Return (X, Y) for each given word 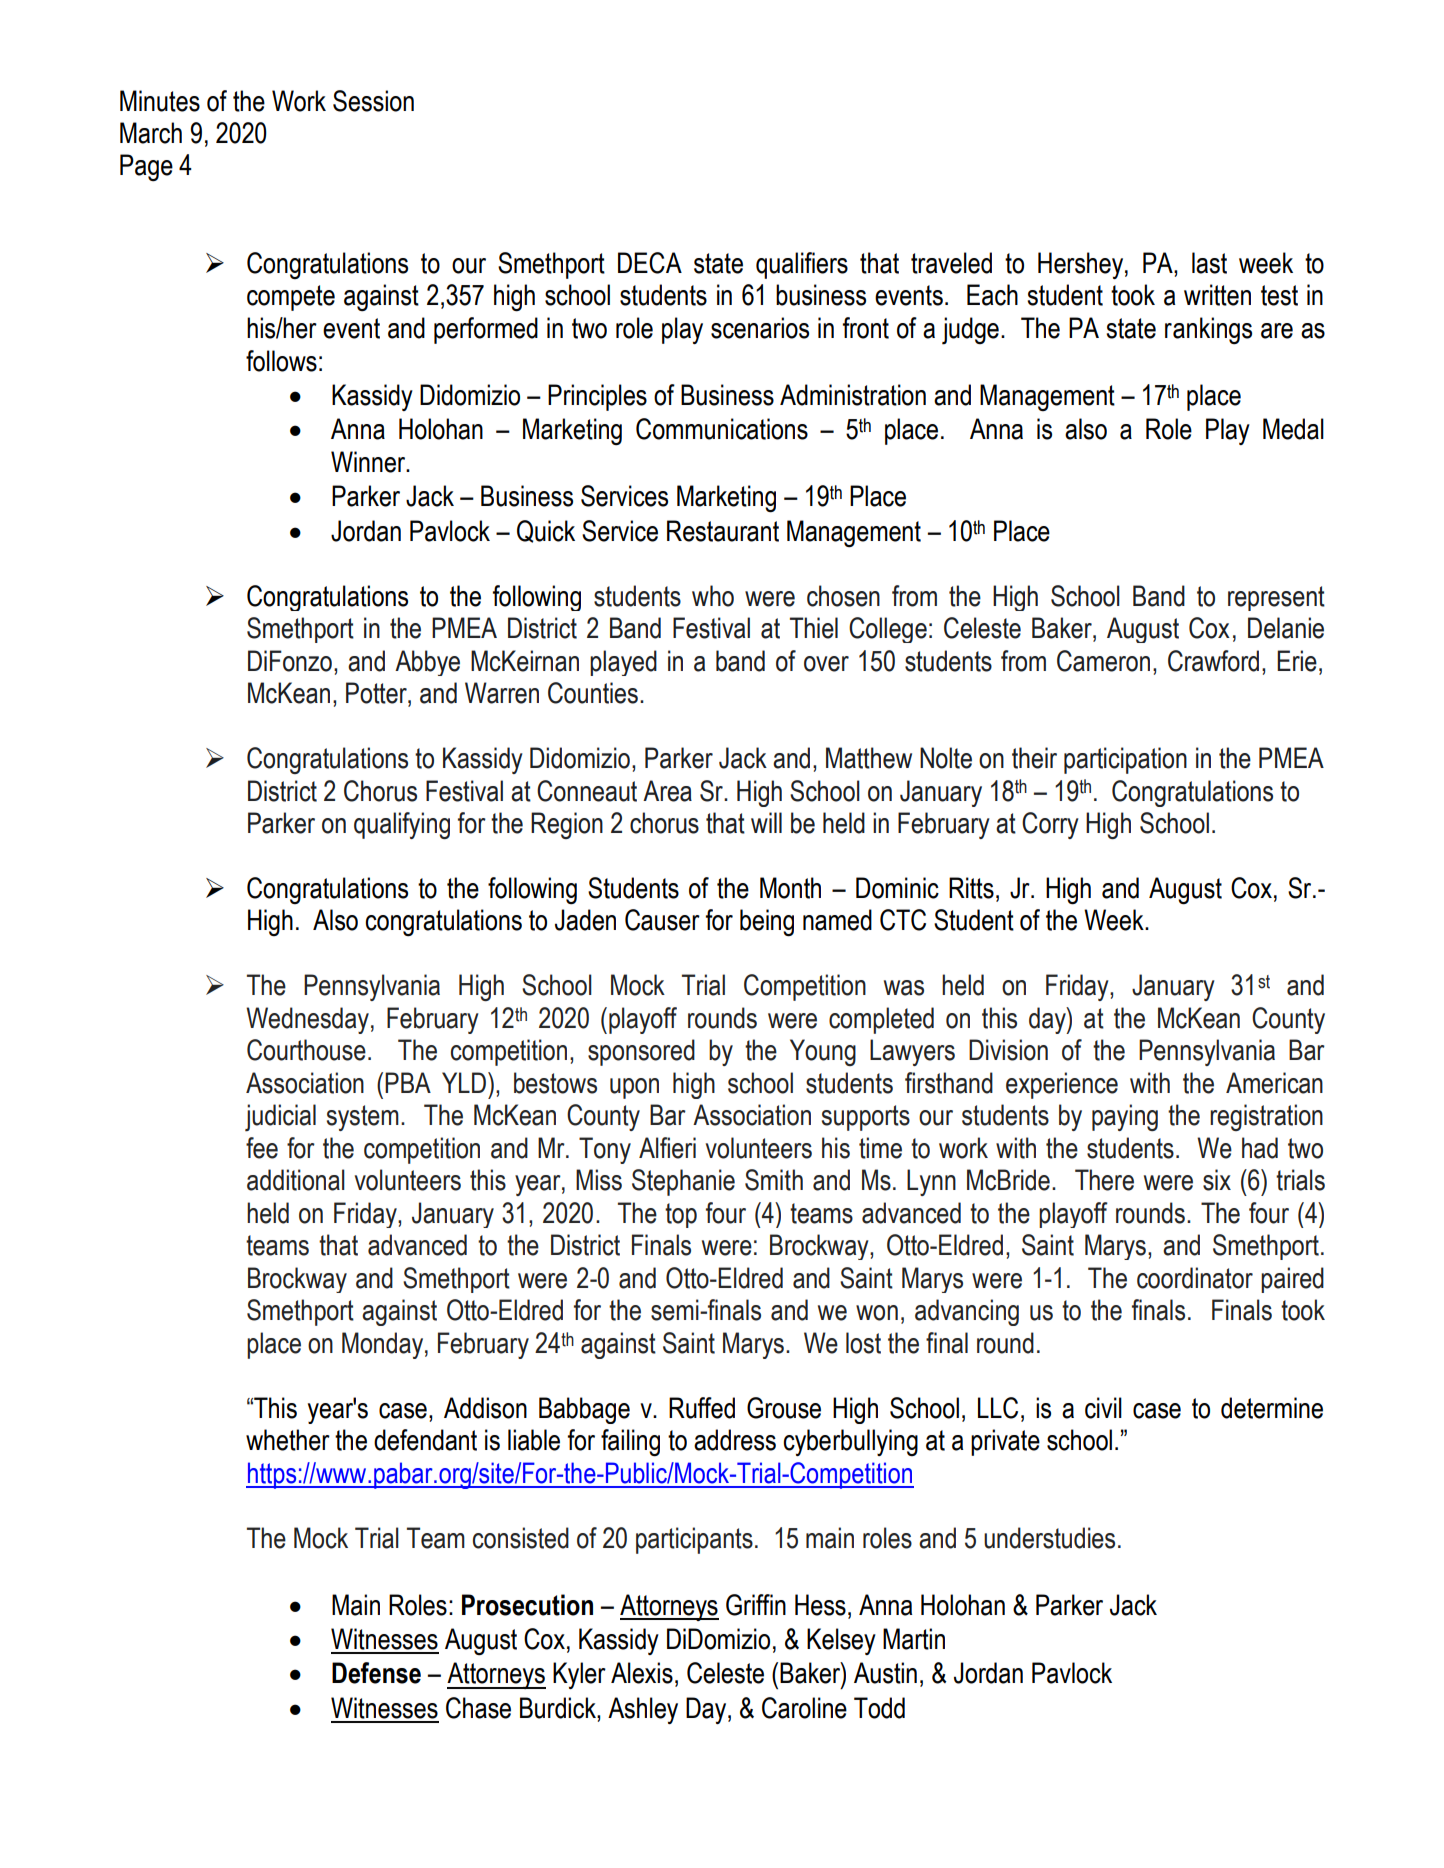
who (713, 596)
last (1209, 263)
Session (373, 101)
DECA (650, 263)
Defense (376, 1673)
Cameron (1103, 661)
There (1104, 1180)
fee (262, 1148)
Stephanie (683, 1182)
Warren (502, 693)
